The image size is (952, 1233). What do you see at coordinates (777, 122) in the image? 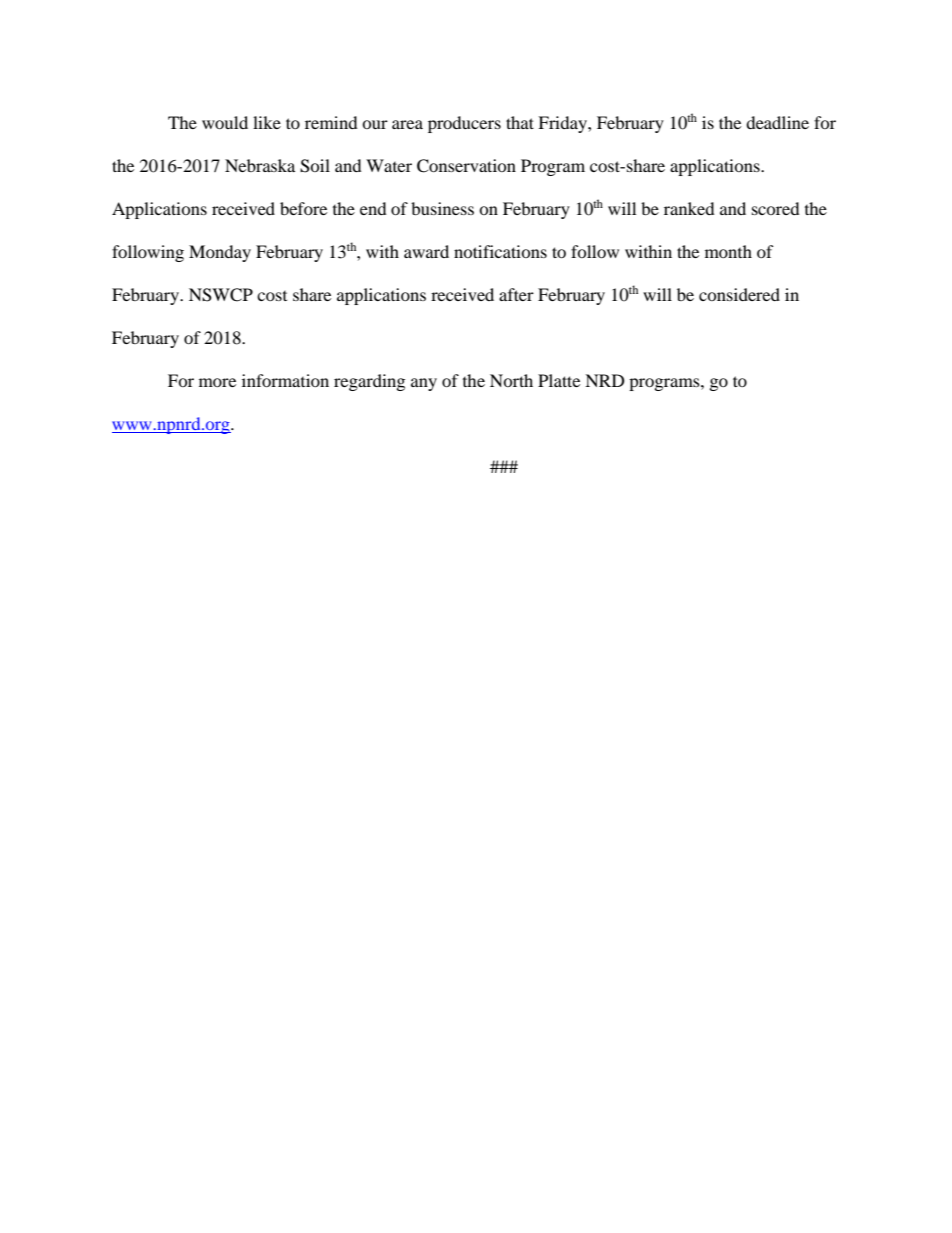
I see `deadline` at bounding box center [777, 122].
